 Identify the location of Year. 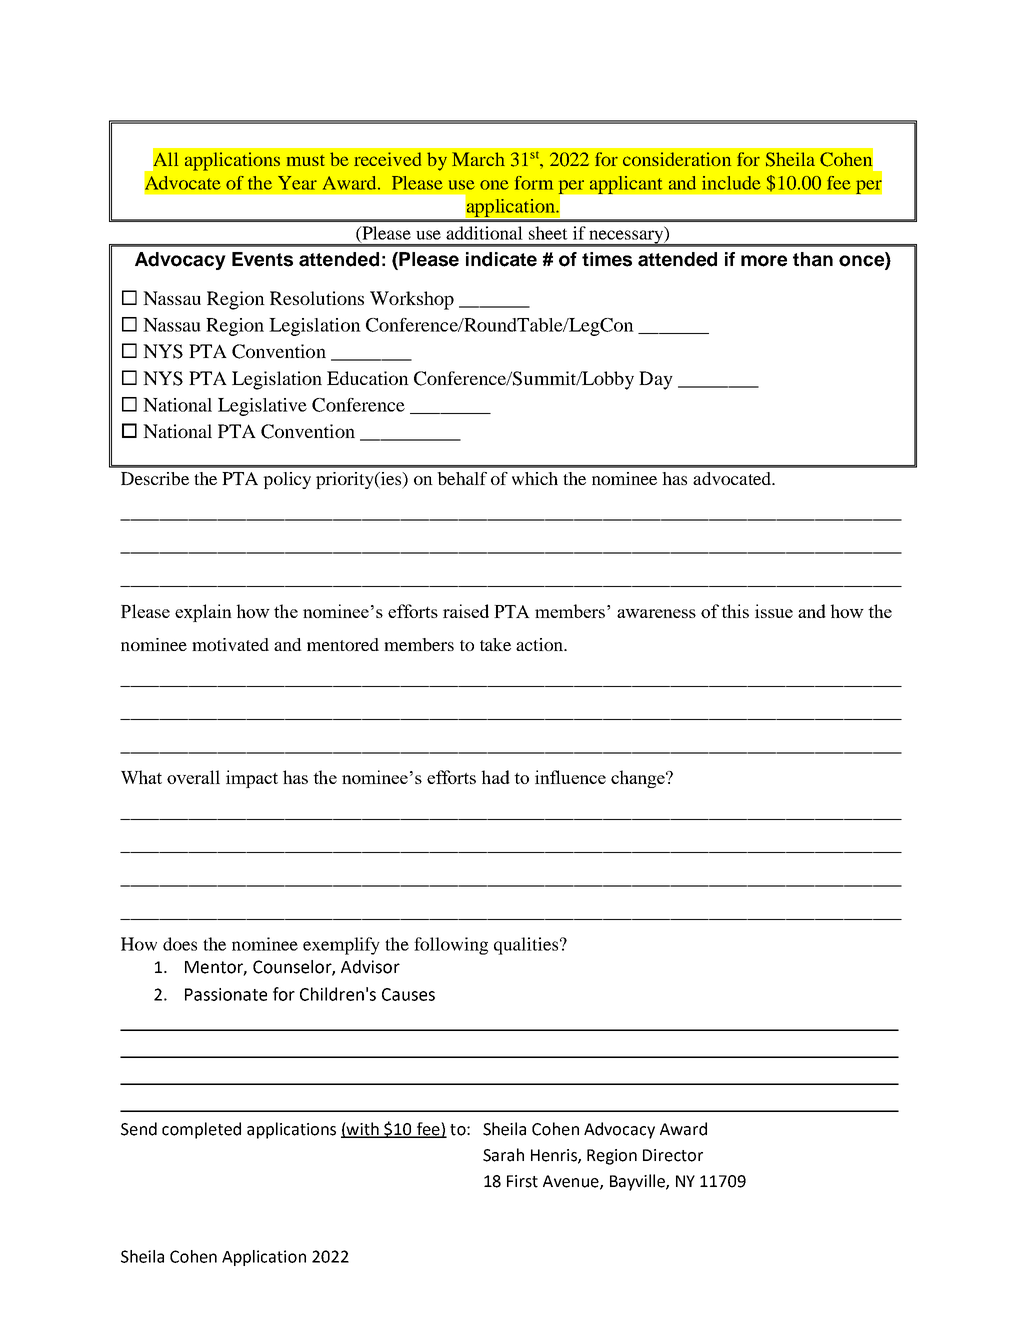
(297, 183).
